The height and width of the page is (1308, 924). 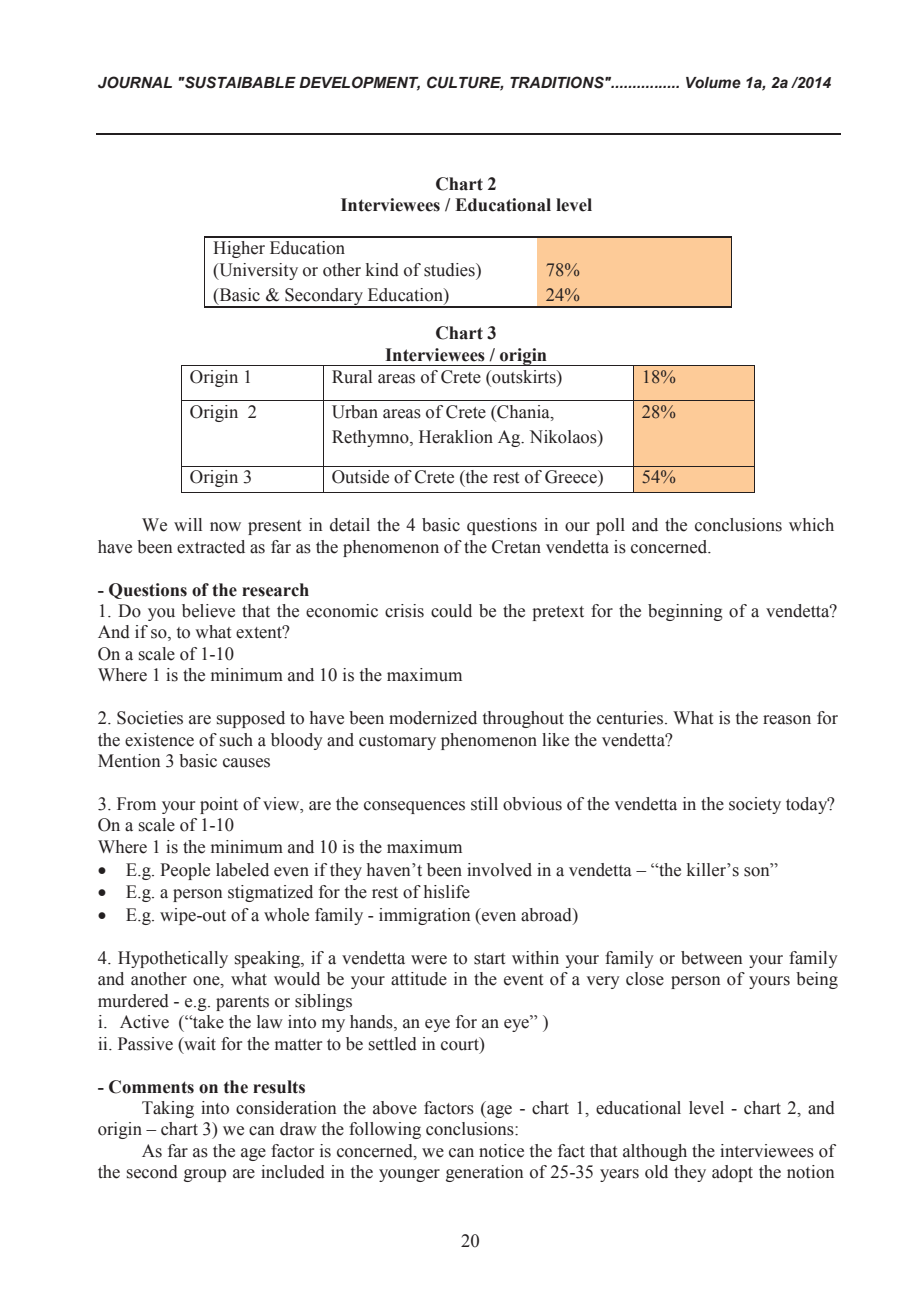 What do you see at coordinates (465, 83) in the page?
I see `CULTURE` at bounding box center [465, 83].
